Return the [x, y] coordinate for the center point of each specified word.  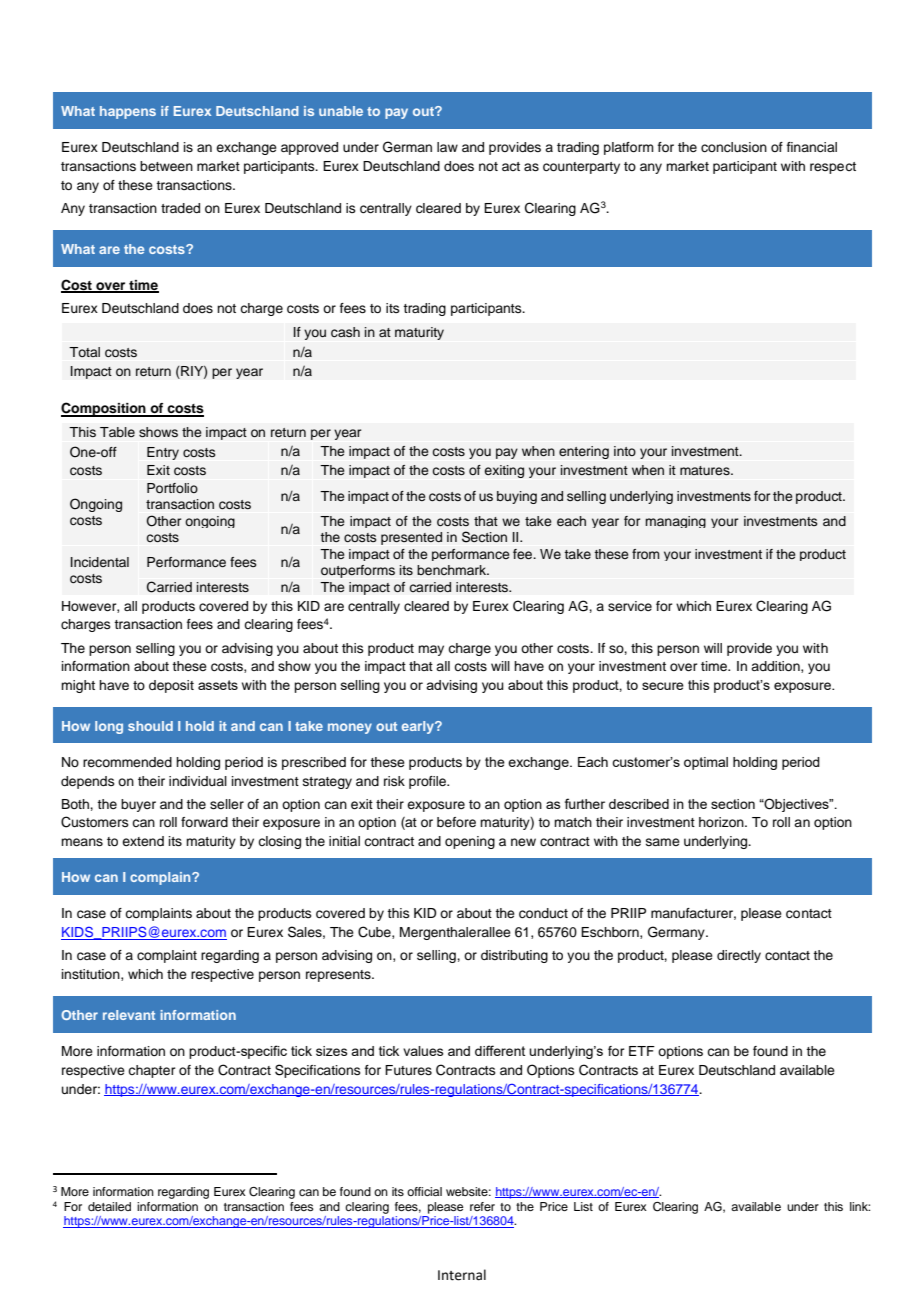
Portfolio [172, 488]
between [166, 166]
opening [470, 842]
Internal [462, 1275]
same [663, 842]
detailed [109, 1206]
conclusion [734, 147]
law [447, 147]
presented [411, 538]
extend [143, 841]
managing [675, 522]
